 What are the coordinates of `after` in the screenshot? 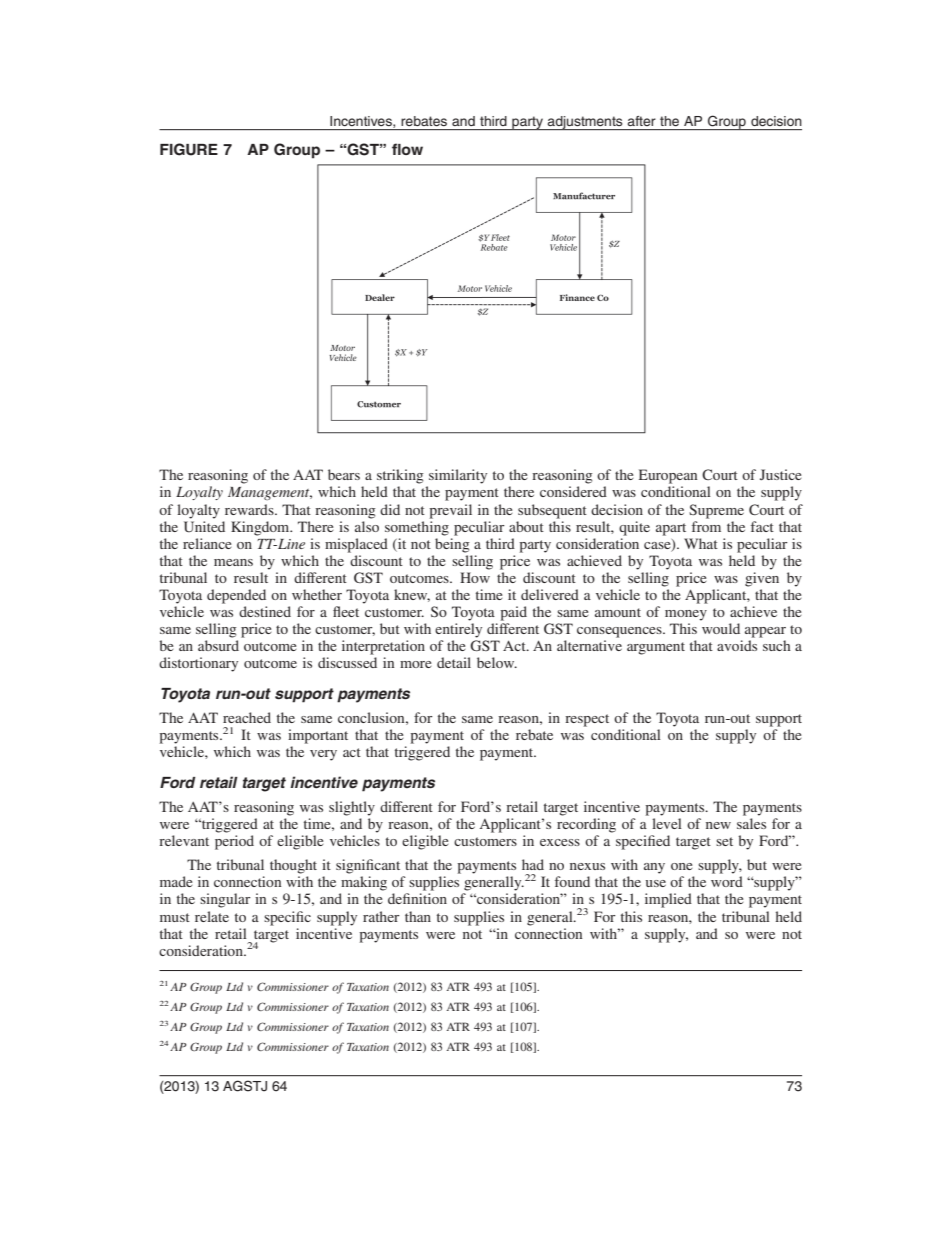 It's located at (641, 121).
